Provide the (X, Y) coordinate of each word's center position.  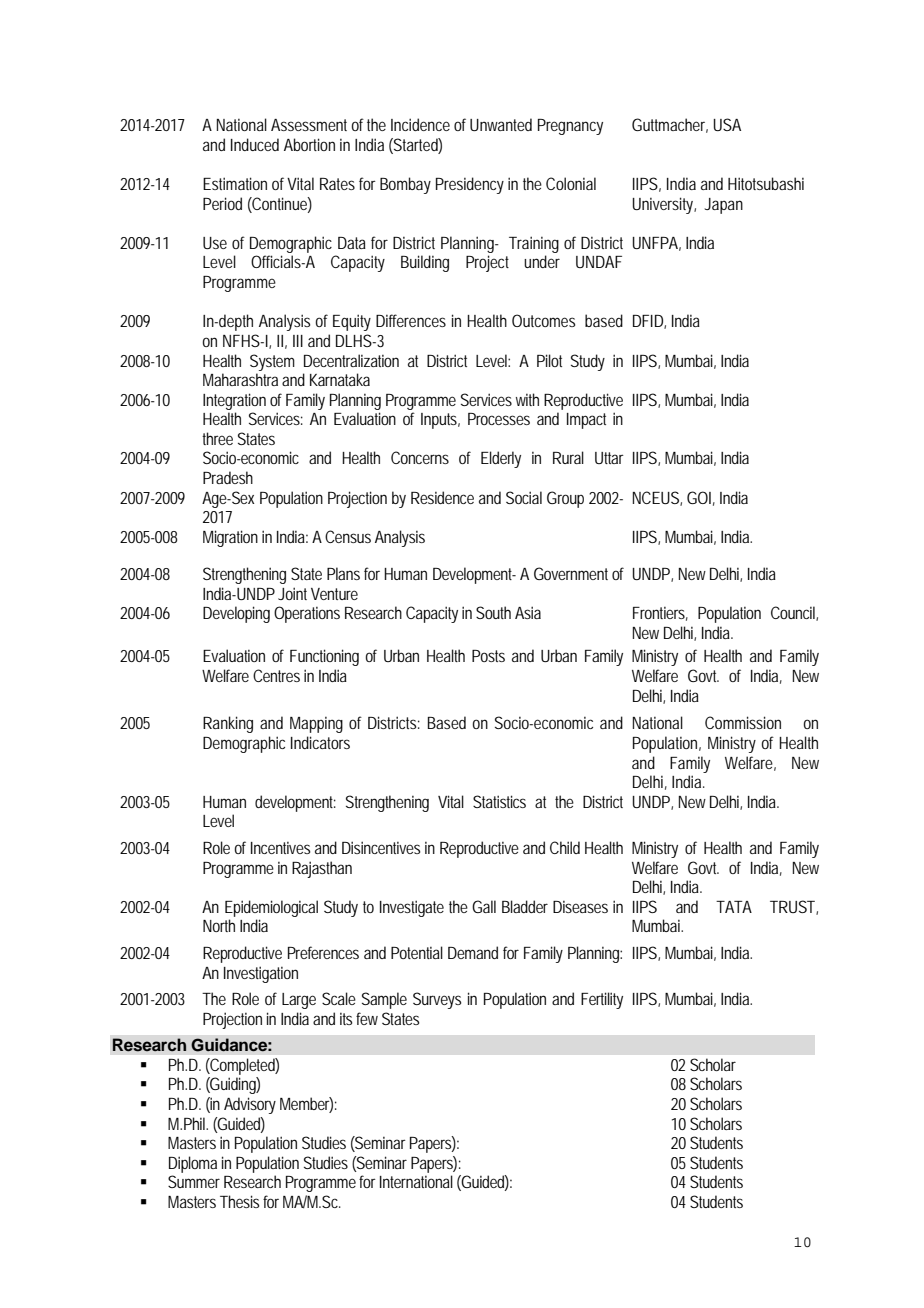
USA (727, 124)
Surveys (437, 1000)
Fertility (602, 1000)
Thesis (239, 1201)
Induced (255, 144)
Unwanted (501, 124)
